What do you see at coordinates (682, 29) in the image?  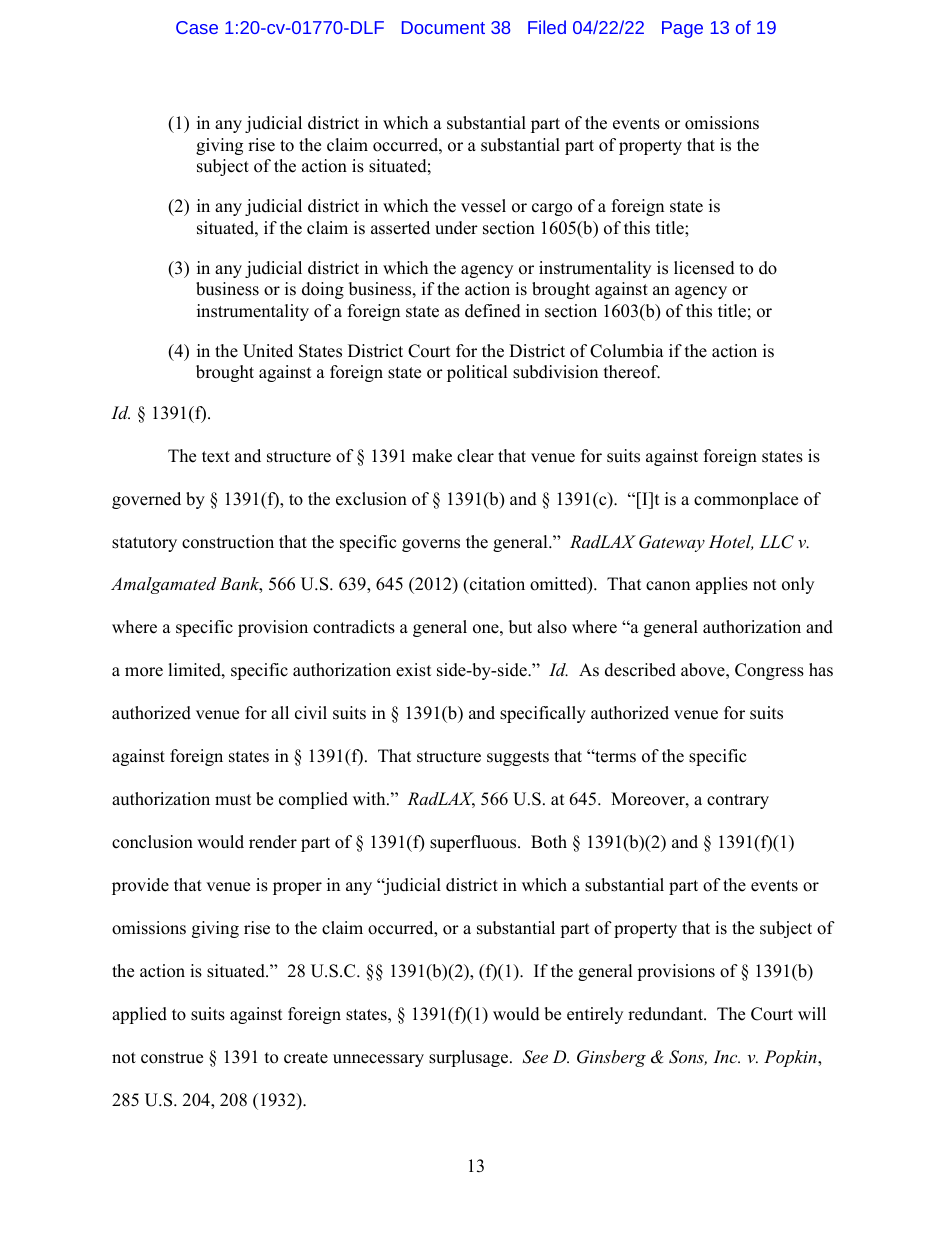 I see `Page` at bounding box center [682, 29].
